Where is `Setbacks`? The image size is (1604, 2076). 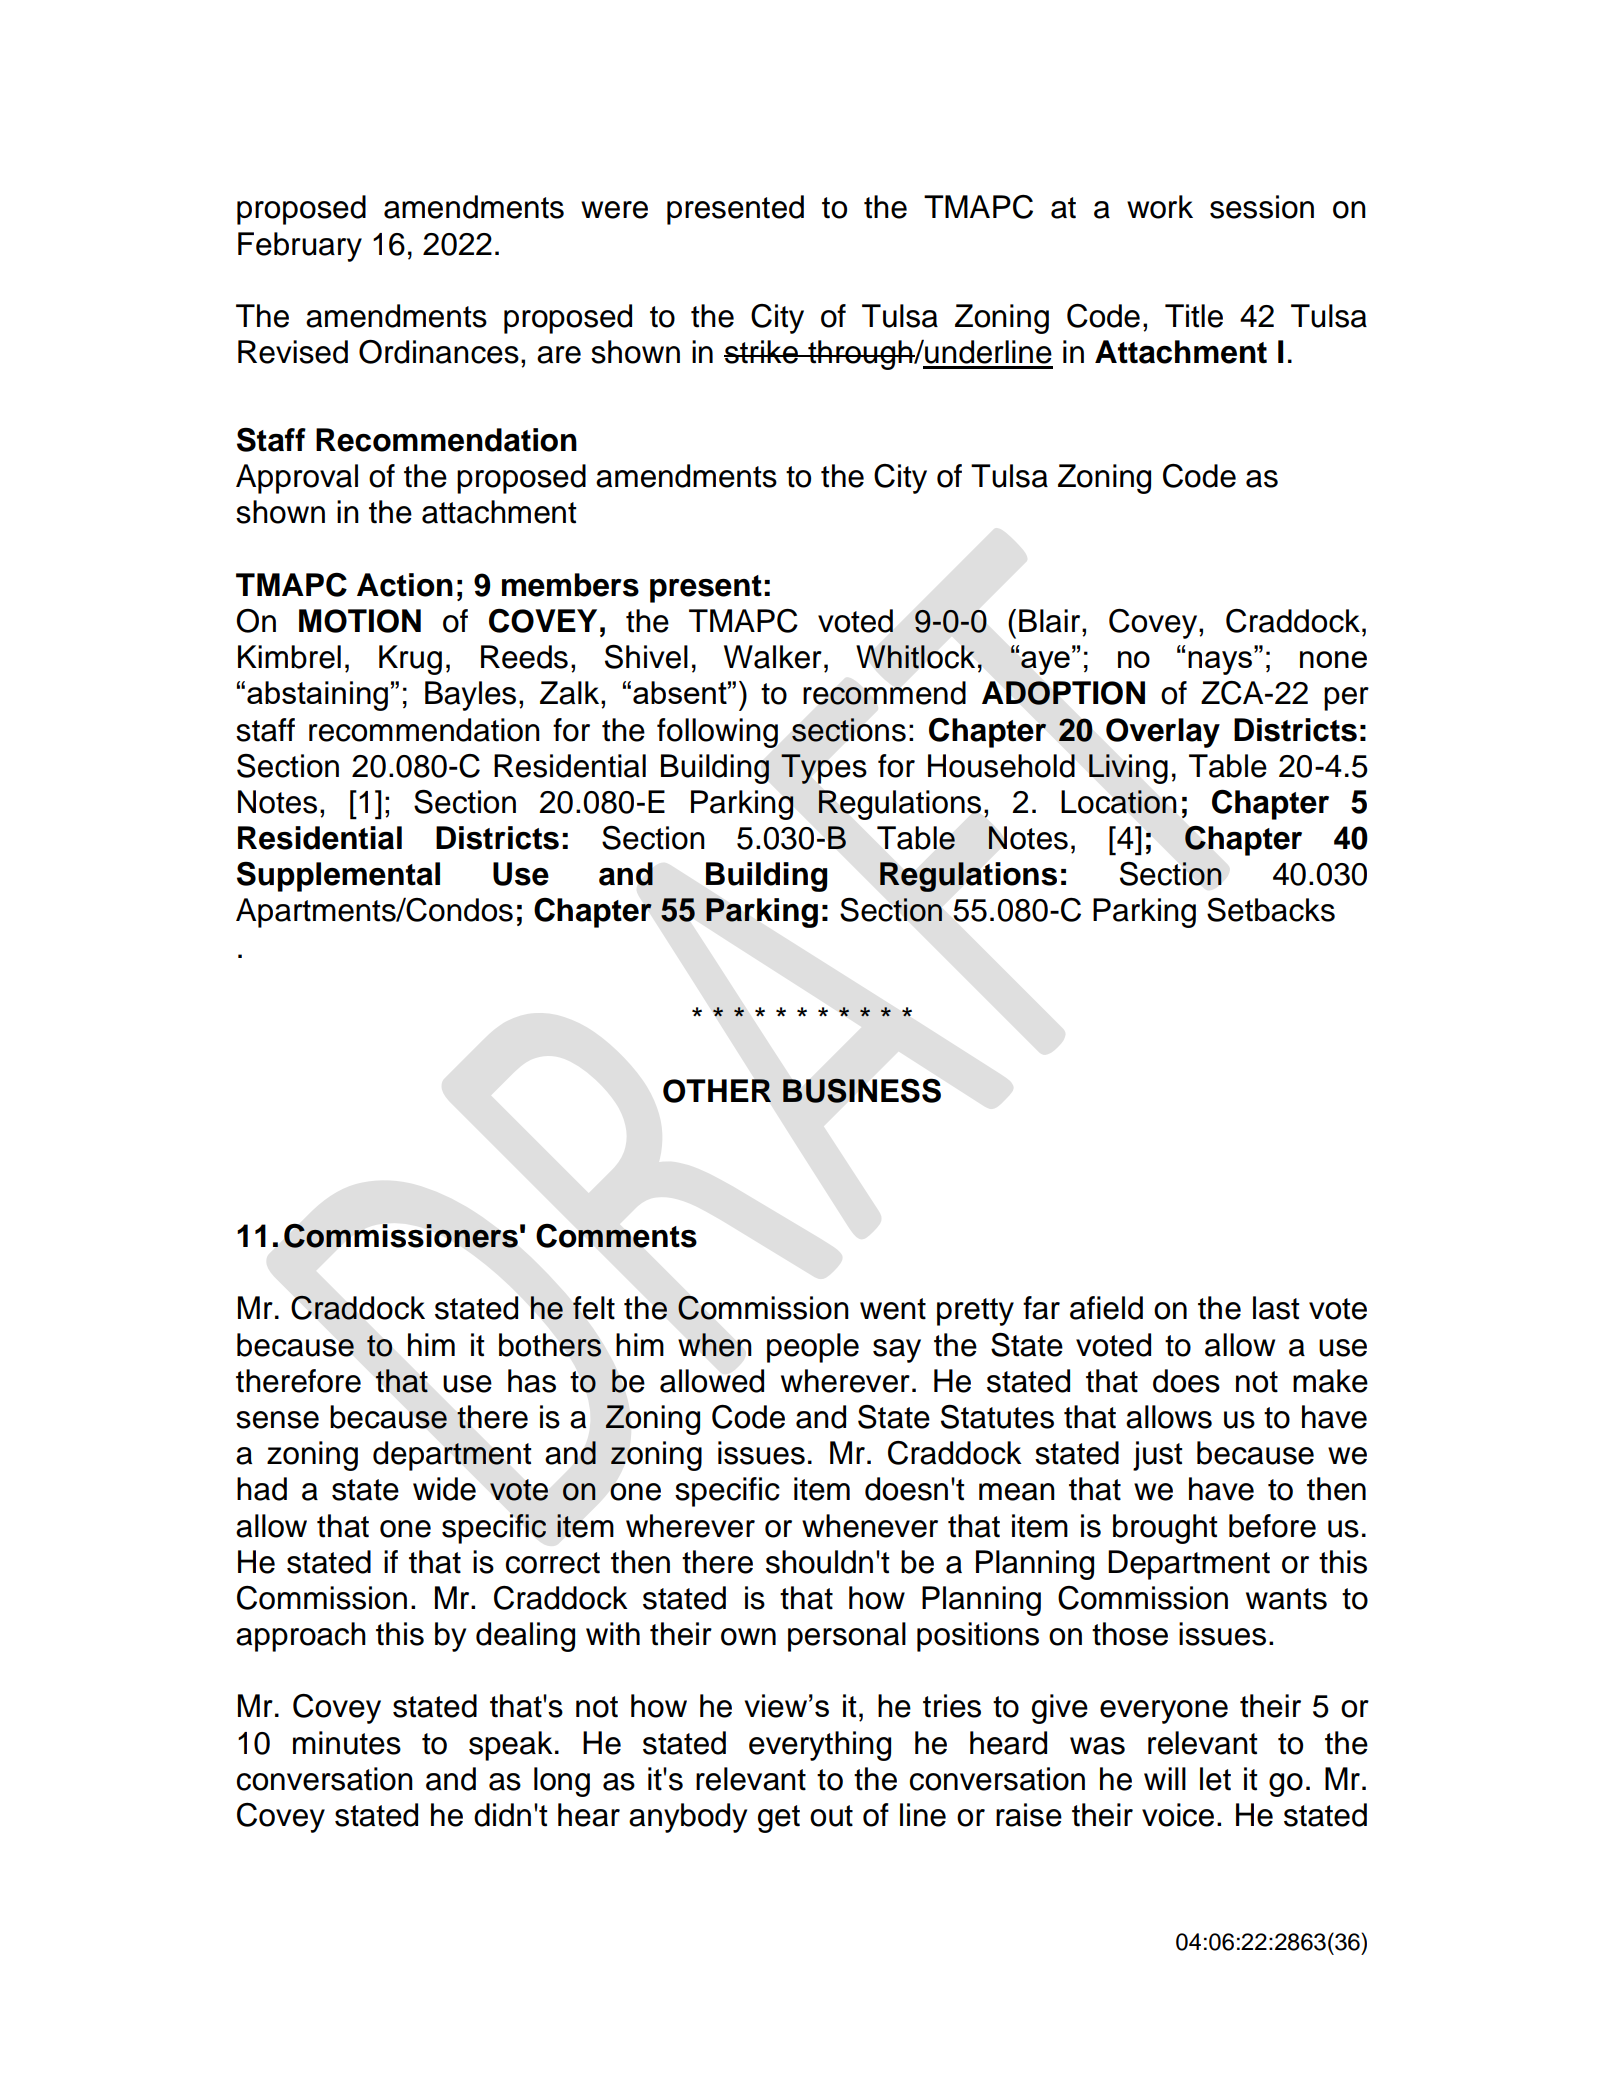
Setbacks is located at coordinates (1271, 910).
